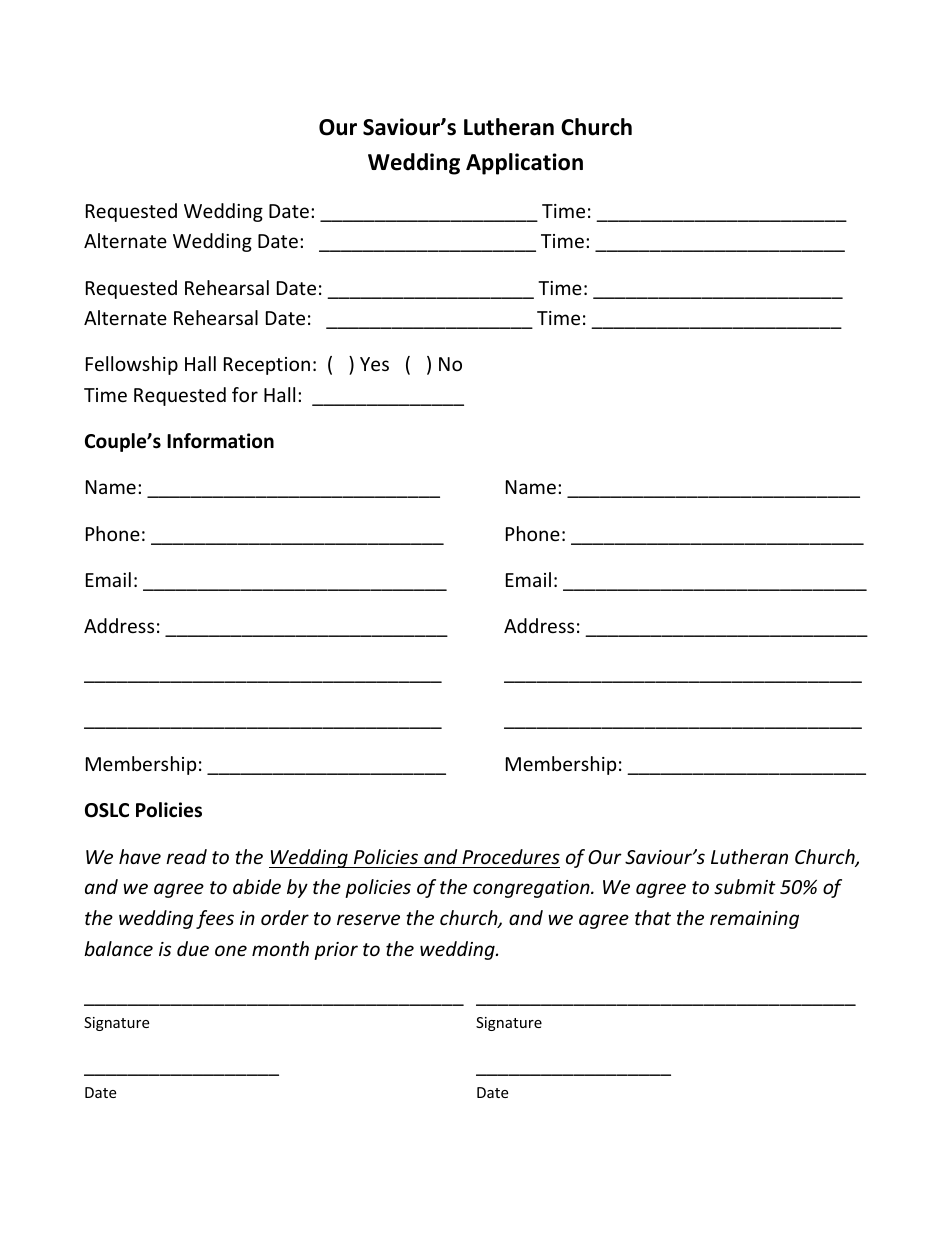  Describe the element at coordinates (132, 365) in the document. I see `Fellowship` at that location.
